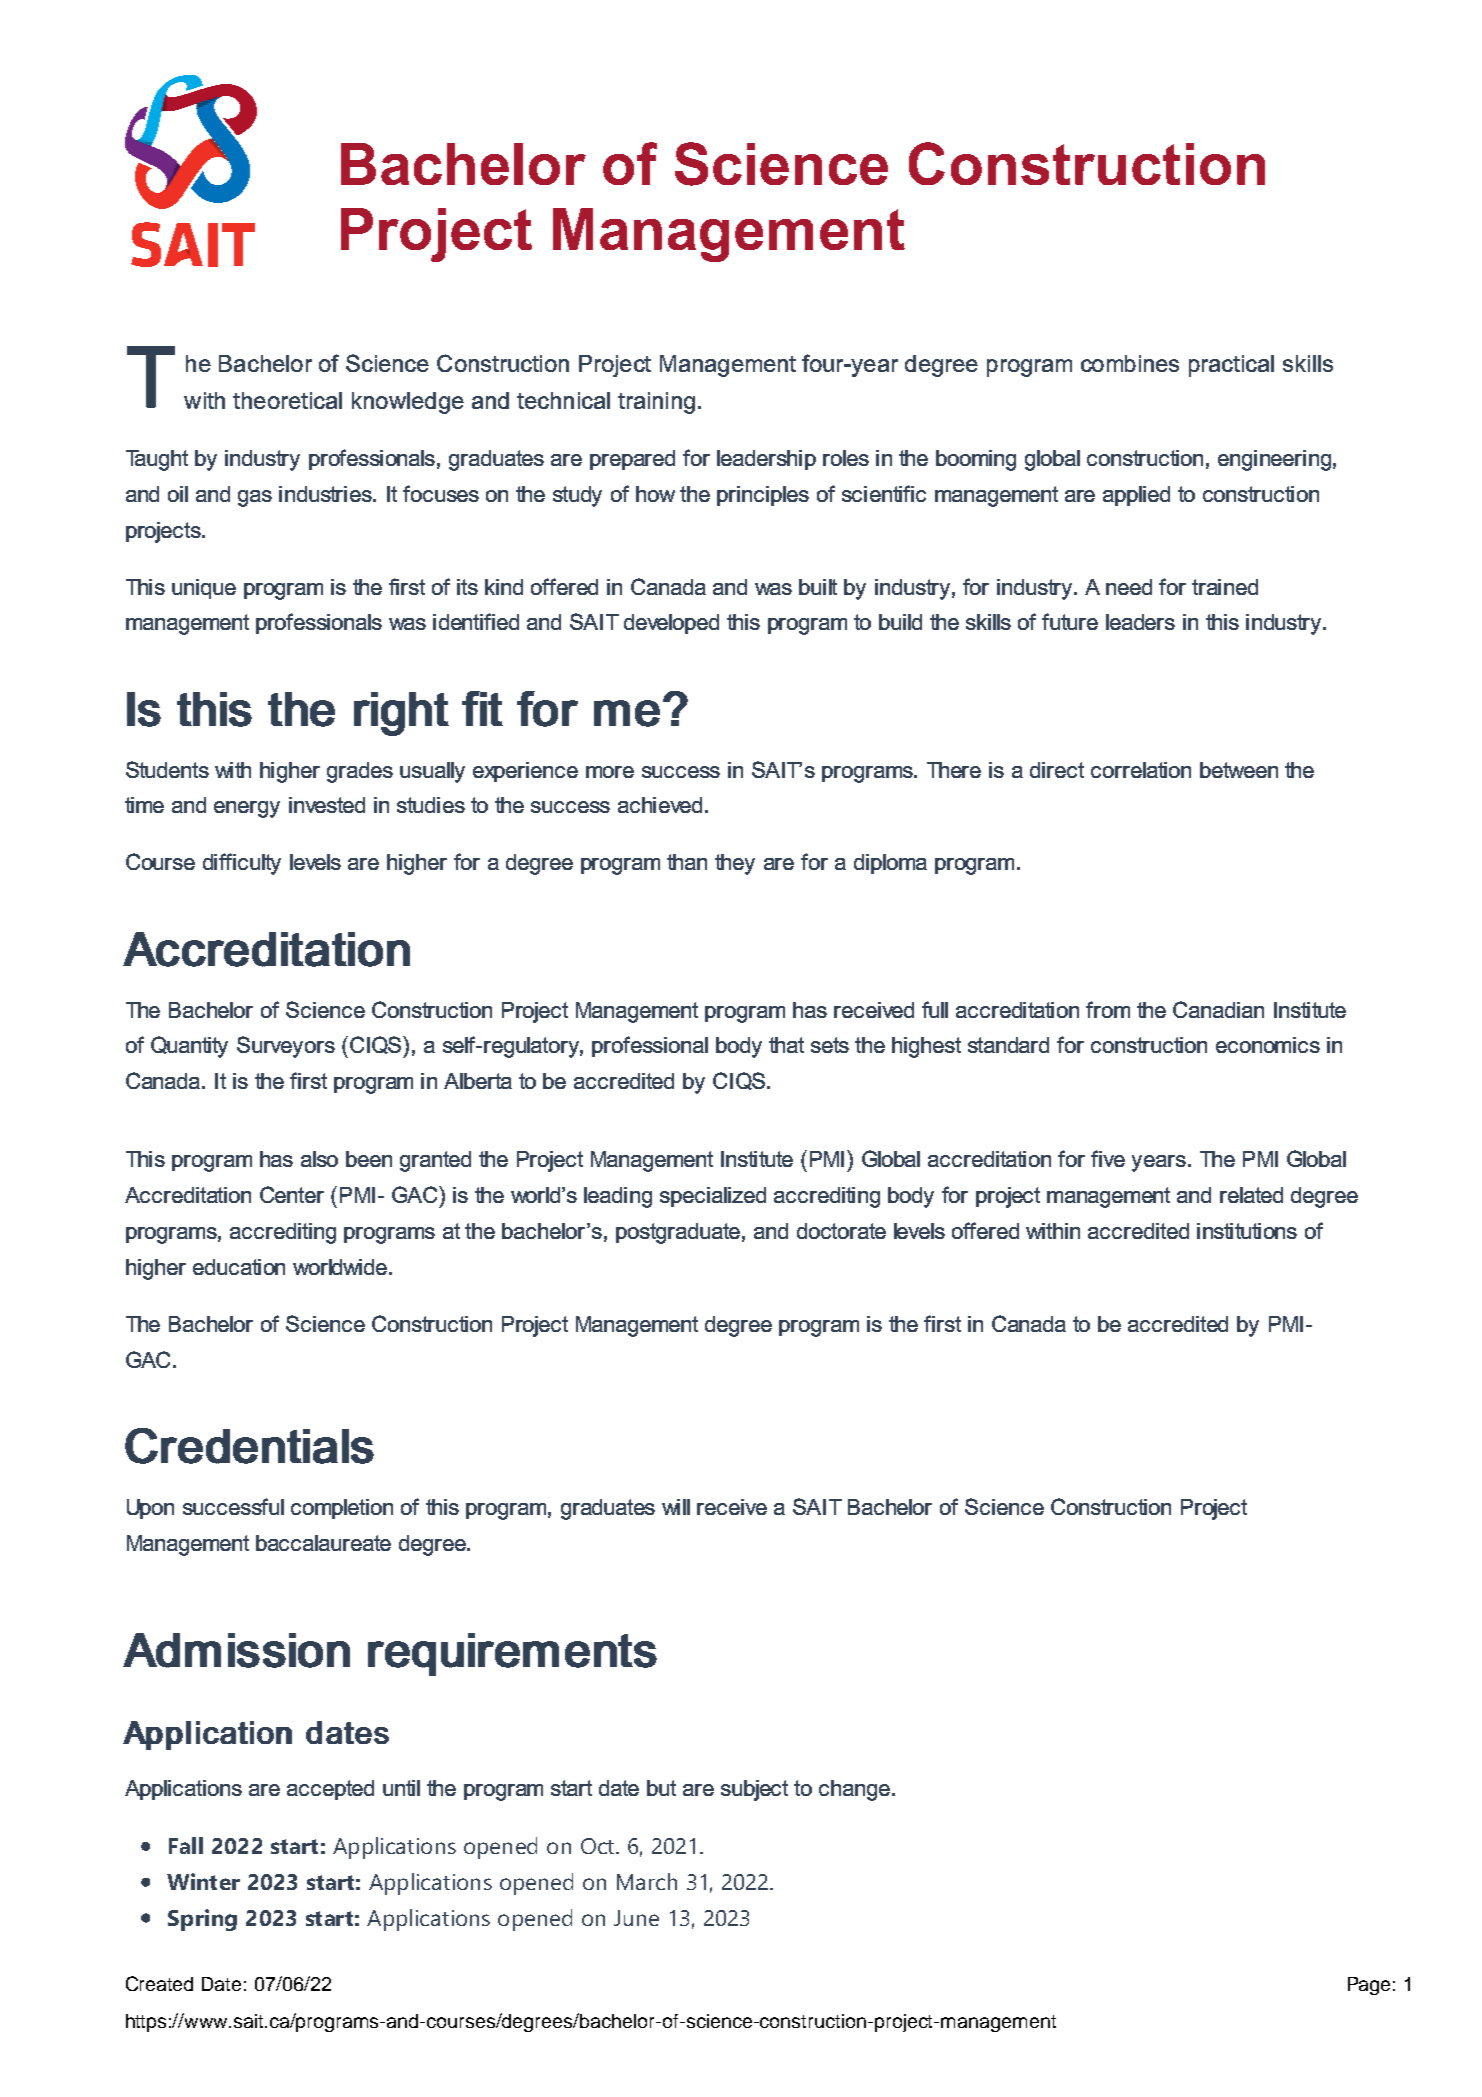 This page has width=1482, height=2097. I want to click on will, so click(676, 1507).
